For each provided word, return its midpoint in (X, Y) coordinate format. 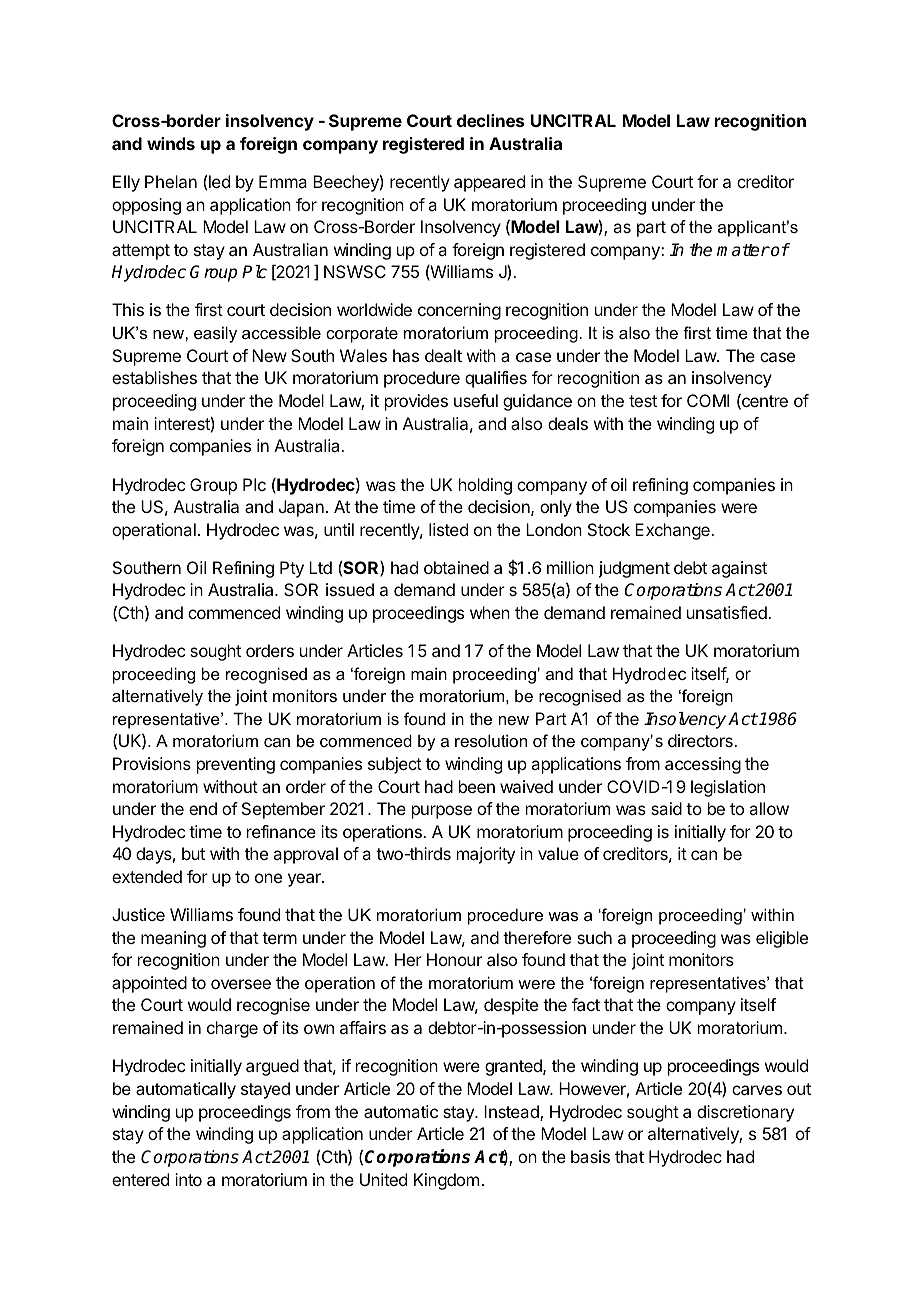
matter (743, 250)
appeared (489, 183)
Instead (512, 1113)
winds (171, 143)
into (188, 1179)
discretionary (745, 1113)
